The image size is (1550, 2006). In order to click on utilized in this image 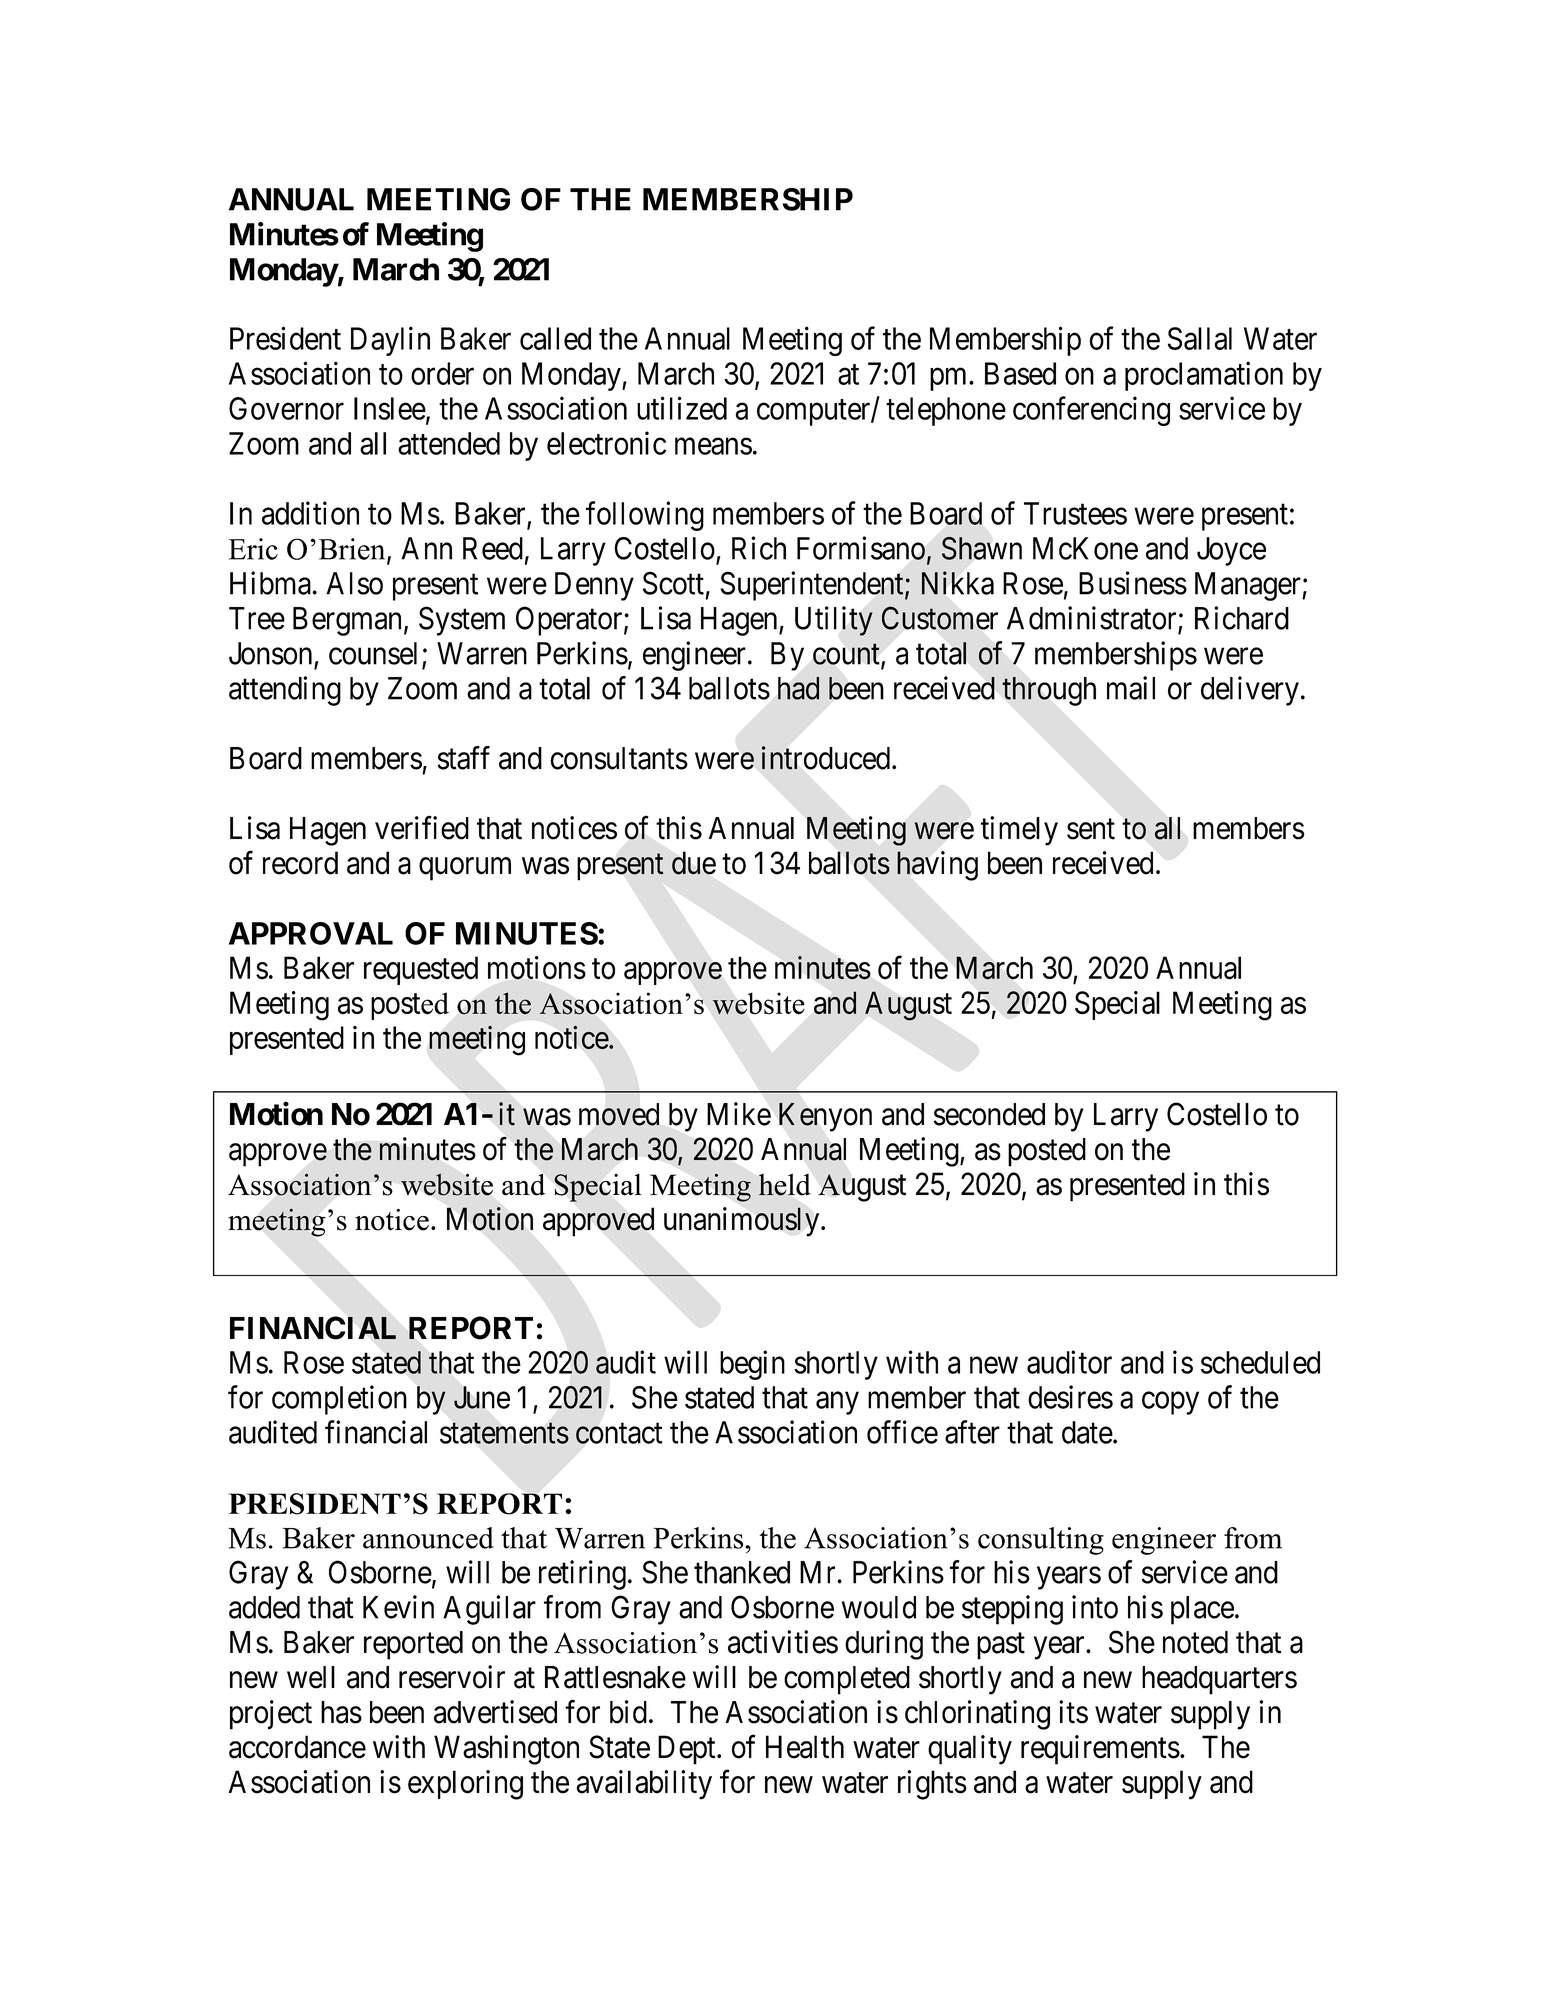, I will do `click(682, 408)`.
